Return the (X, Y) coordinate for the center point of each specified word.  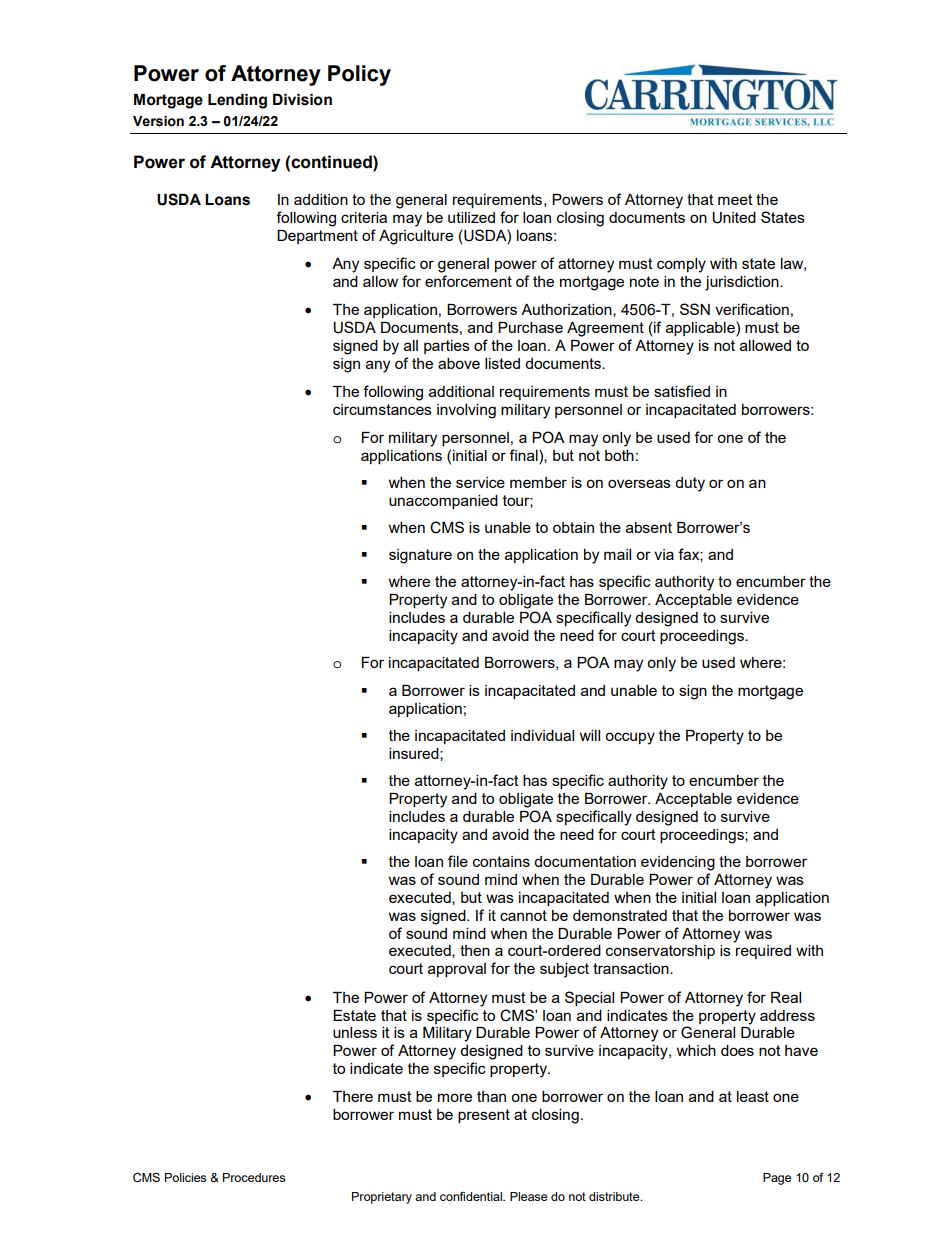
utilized (471, 217)
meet (735, 199)
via (664, 554)
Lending (237, 101)
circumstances (382, 409)
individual (542, 735)
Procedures (254, 1177)
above (459, 363)
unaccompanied (443, 502)
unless (355, 1032)
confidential (472, 1196)
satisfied (682, 391)
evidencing (678, 863)
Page (777, 1179)
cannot (523, 915)
